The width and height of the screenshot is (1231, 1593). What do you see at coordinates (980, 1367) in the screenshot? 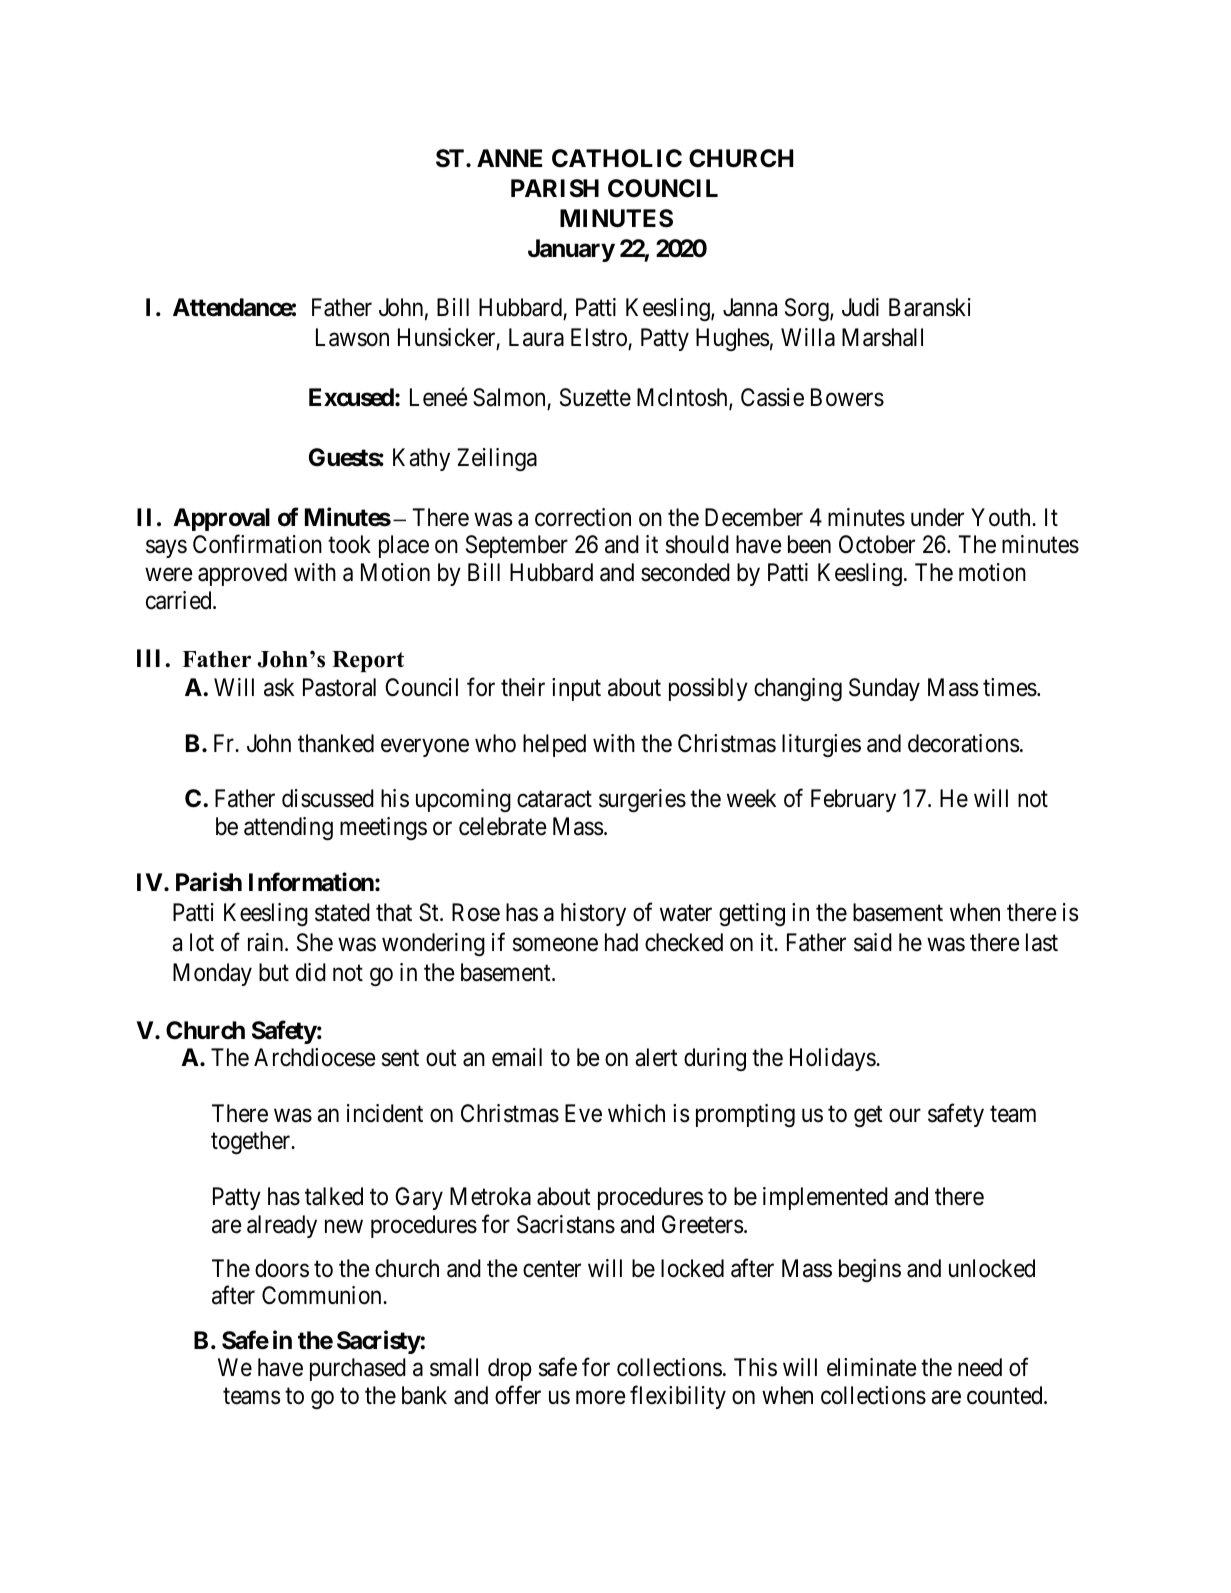
I see `need` at bounding box center [980, 1367].
